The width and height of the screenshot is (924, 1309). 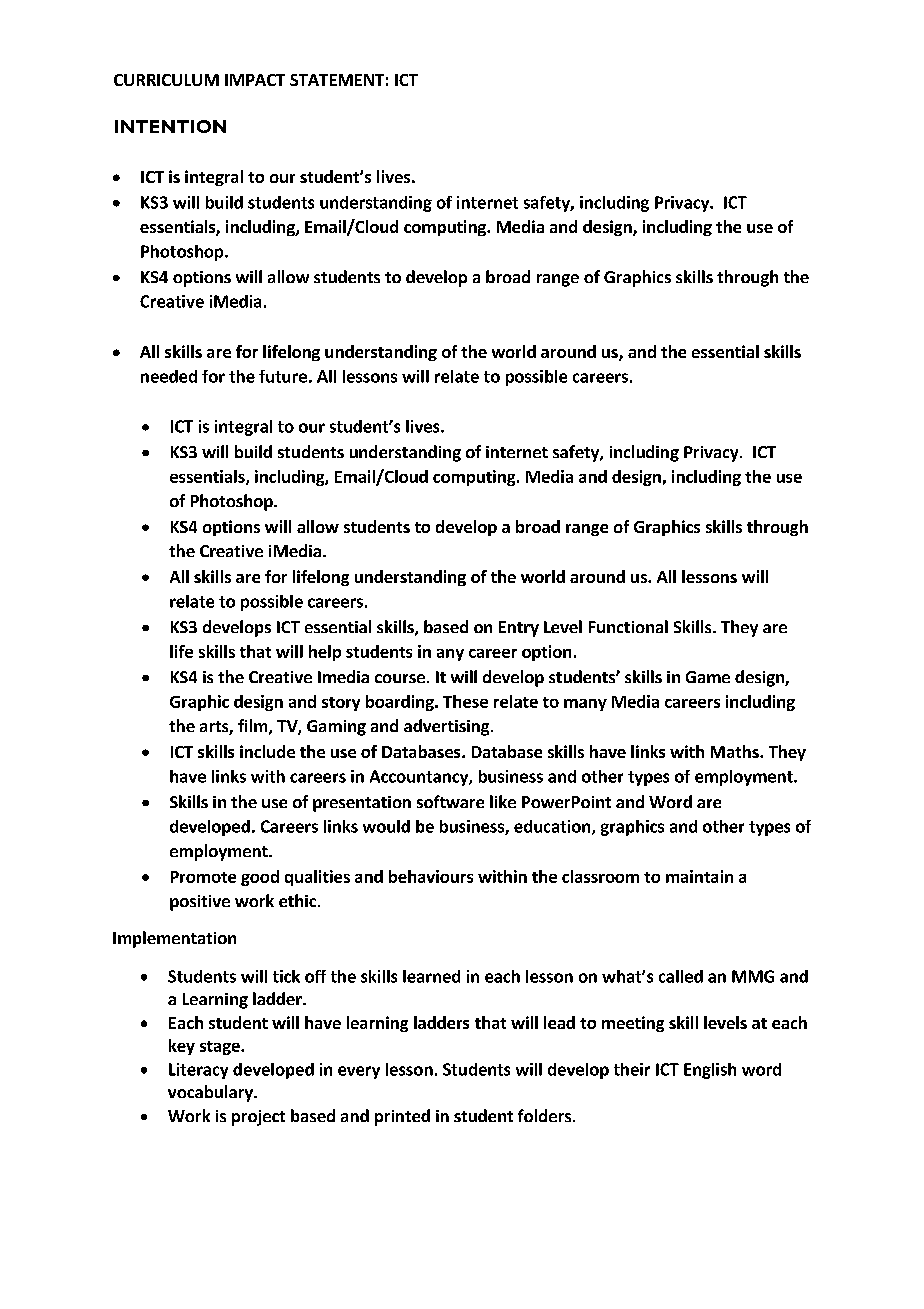 I want to click on Functional, so click(x=628, y=626).
